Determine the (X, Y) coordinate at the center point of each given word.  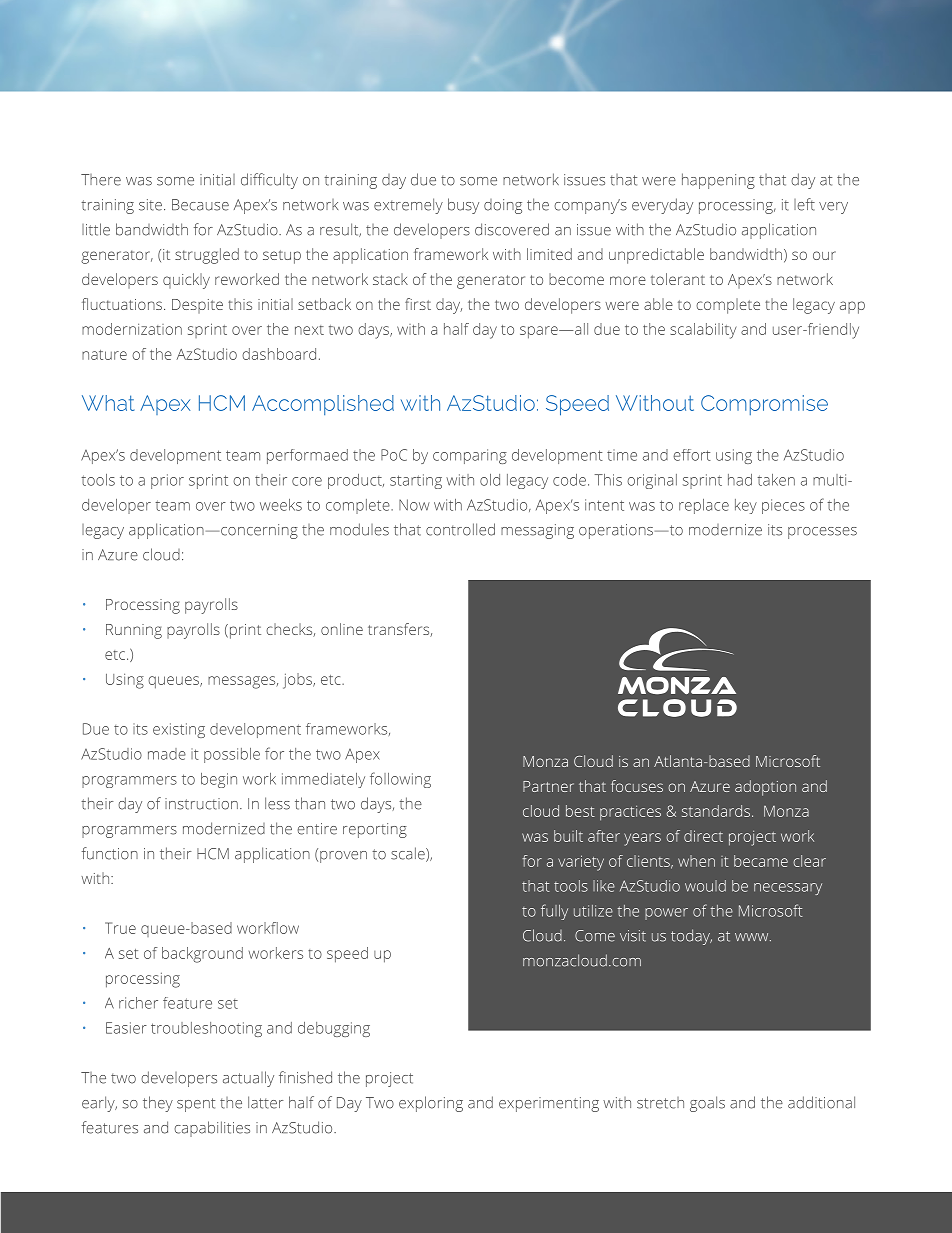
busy (463, 206)
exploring (431, 1104)
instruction (201, 804)
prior (167, 481)
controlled (460, 529)
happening (718, 181)
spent (196, 1105)
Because (200, 205)
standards (717, 811)
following (400, 780)
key (746, 506)
